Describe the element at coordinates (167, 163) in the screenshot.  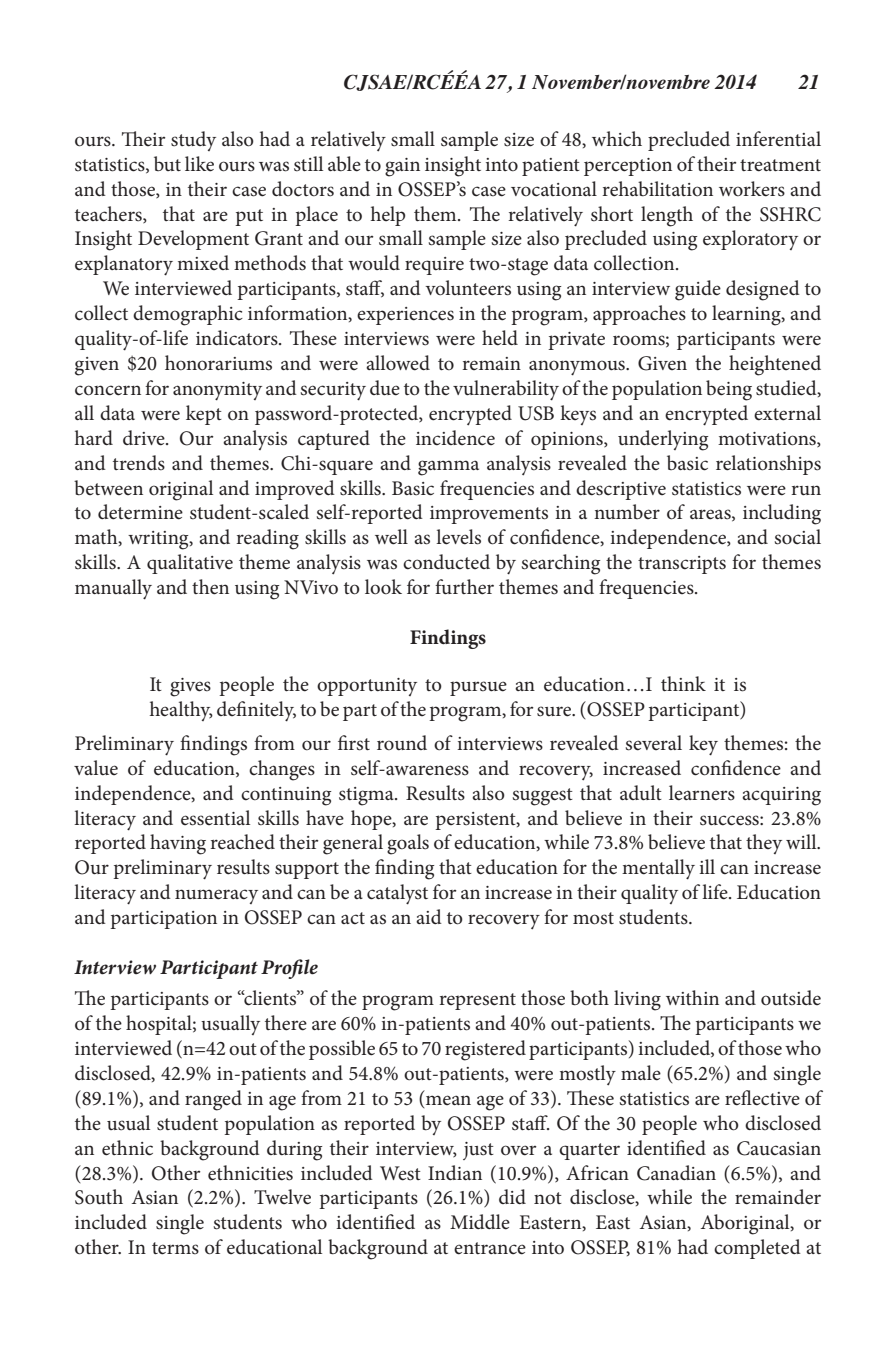
I see `but` at that location.
